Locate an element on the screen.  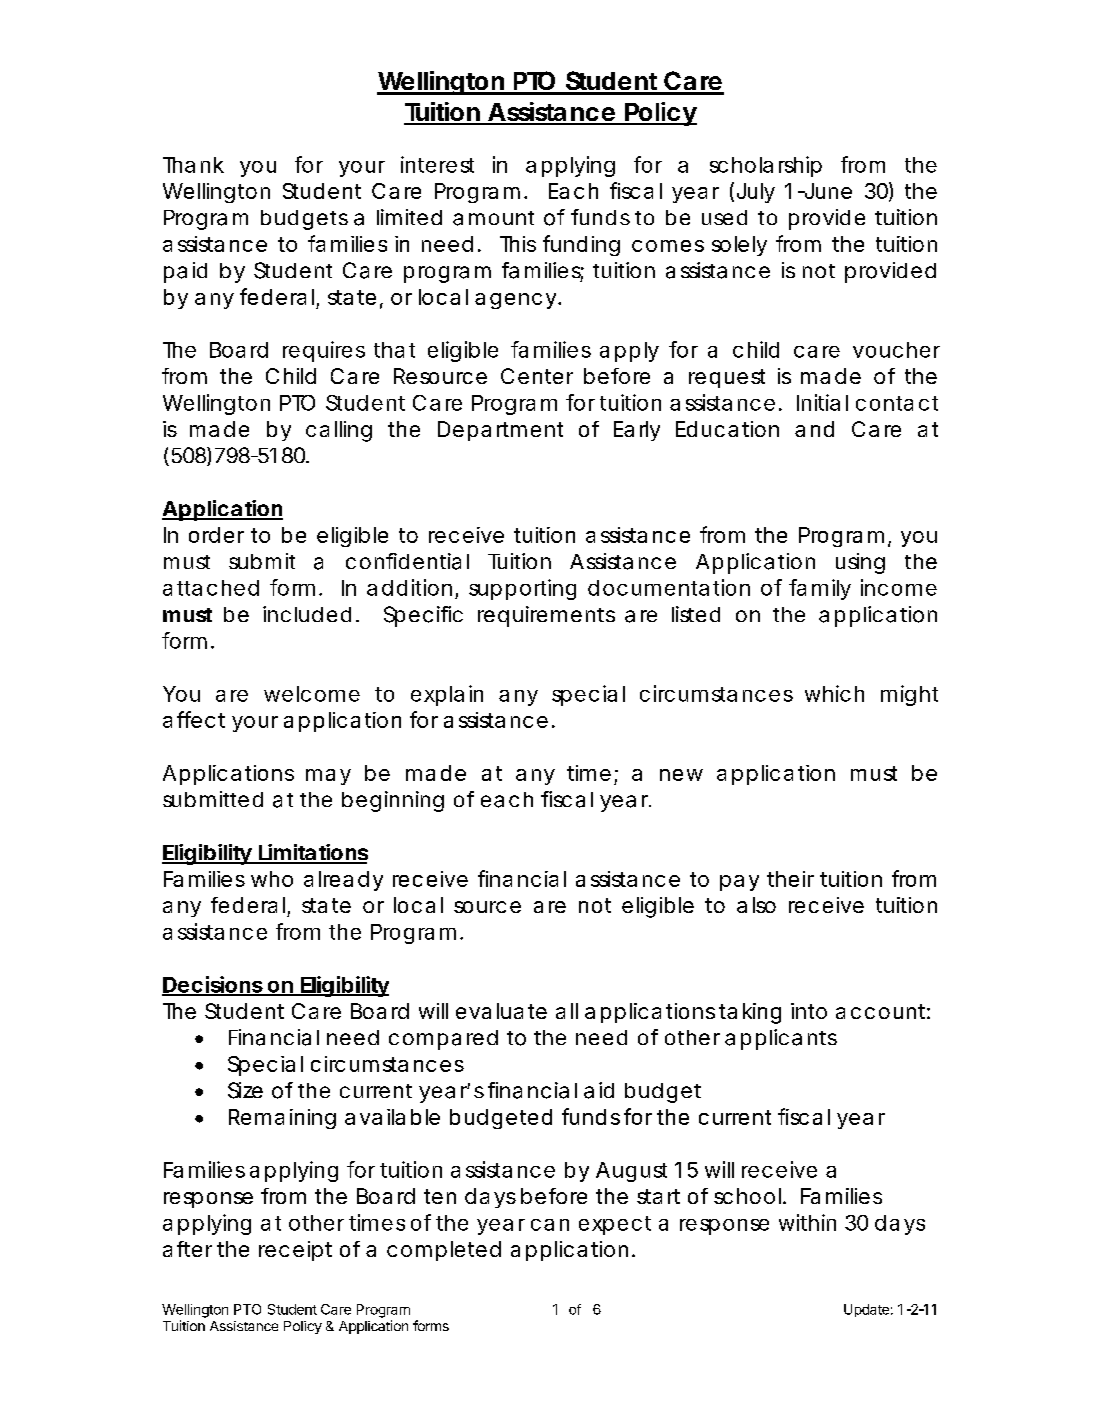
new is located at coordinates (681, 775).
